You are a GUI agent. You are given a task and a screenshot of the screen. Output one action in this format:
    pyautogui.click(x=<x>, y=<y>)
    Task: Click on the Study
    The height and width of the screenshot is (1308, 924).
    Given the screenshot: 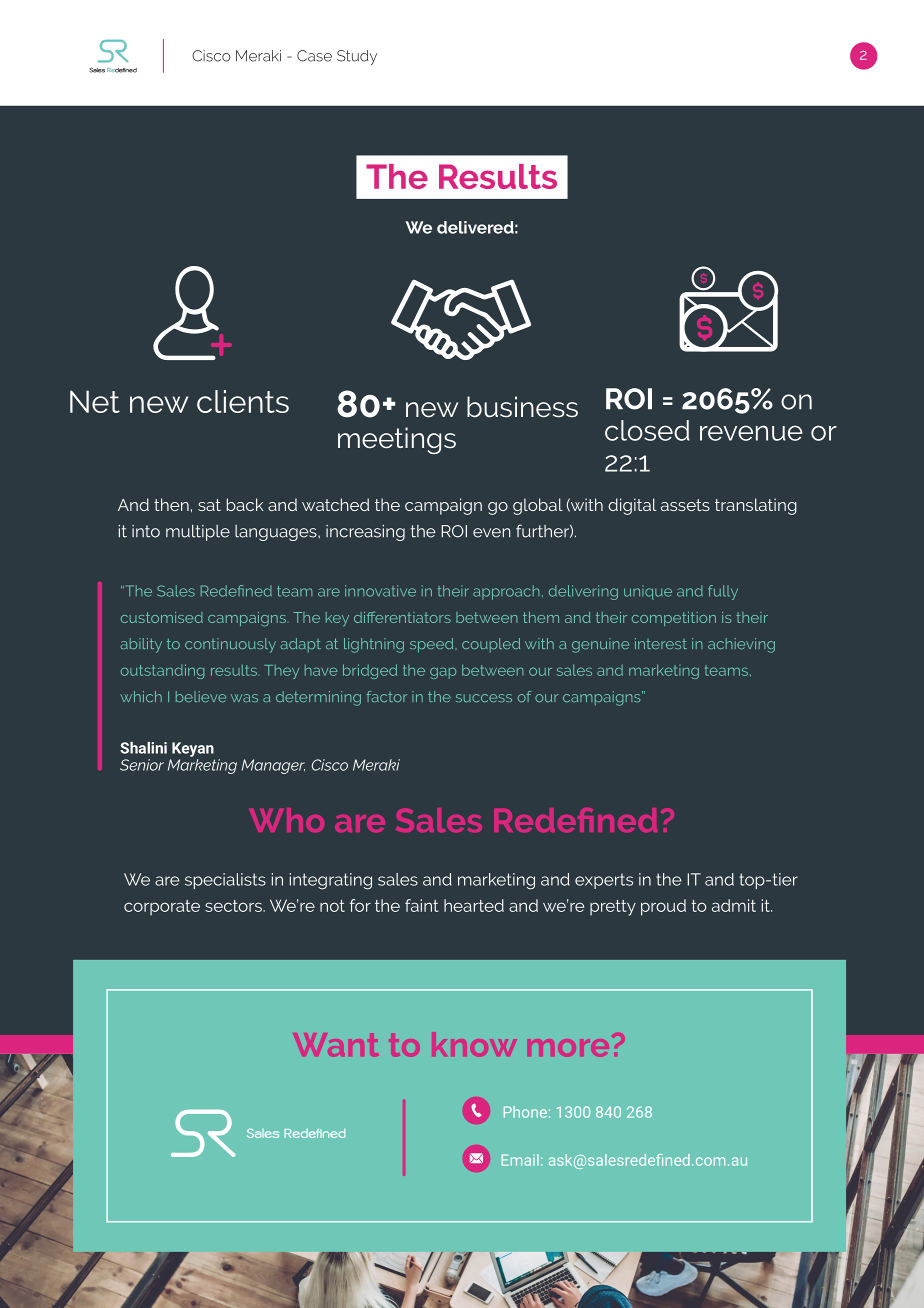 What is the action you would take?
    pyautogui.click(x=357, y=57)
